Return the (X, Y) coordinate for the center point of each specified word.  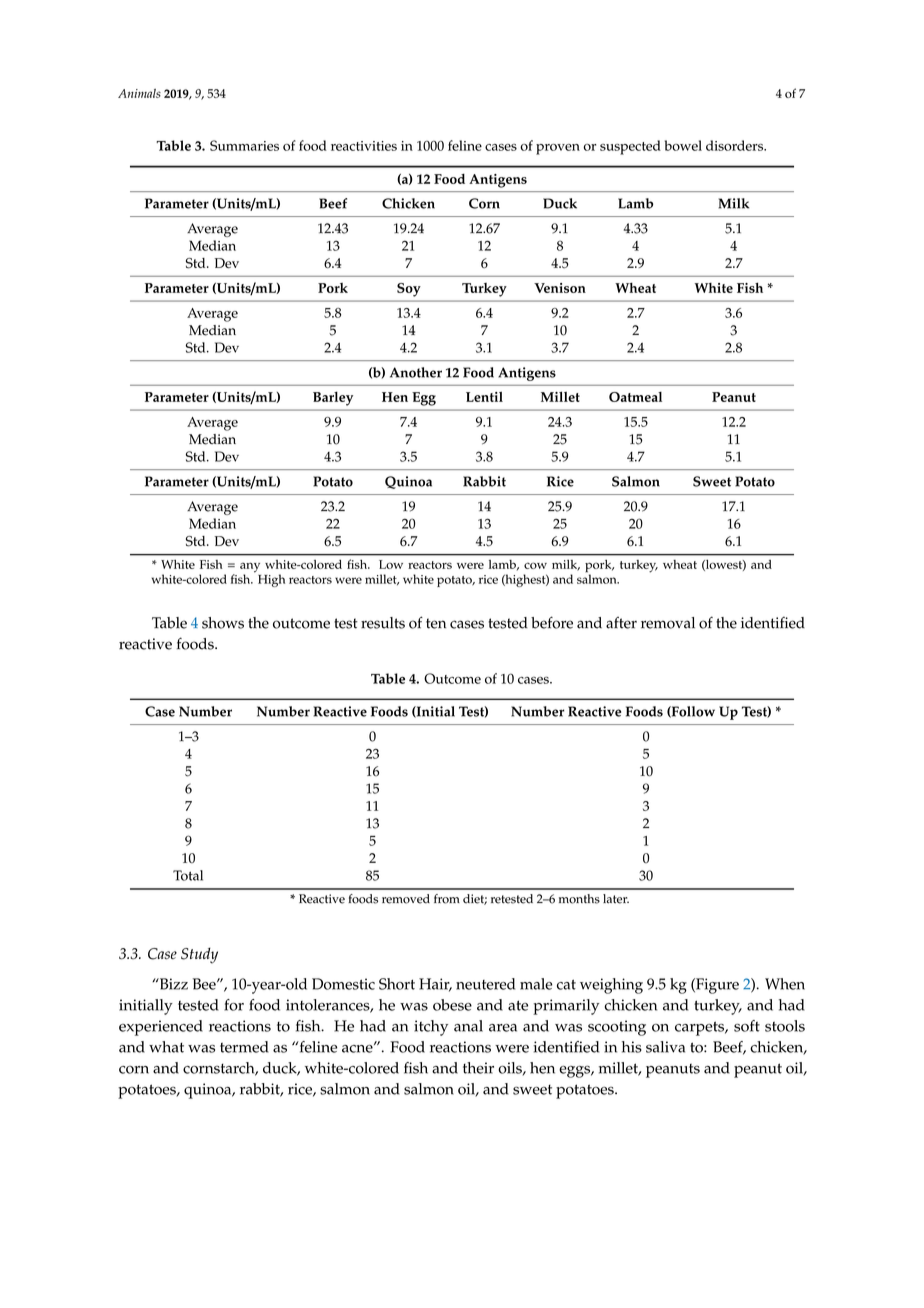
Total (188, 875)
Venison (560, 288)
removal (668, 623)
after (621, 623)
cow (535, 565)
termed (244, 1047)
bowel (683, 145)
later (616, 899)
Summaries (244, 145)
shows (223, 623)
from (447, 899)
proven (558, 149)
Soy (409, 290)
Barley (333, 399)
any (250, 568)
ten (436, 623)
